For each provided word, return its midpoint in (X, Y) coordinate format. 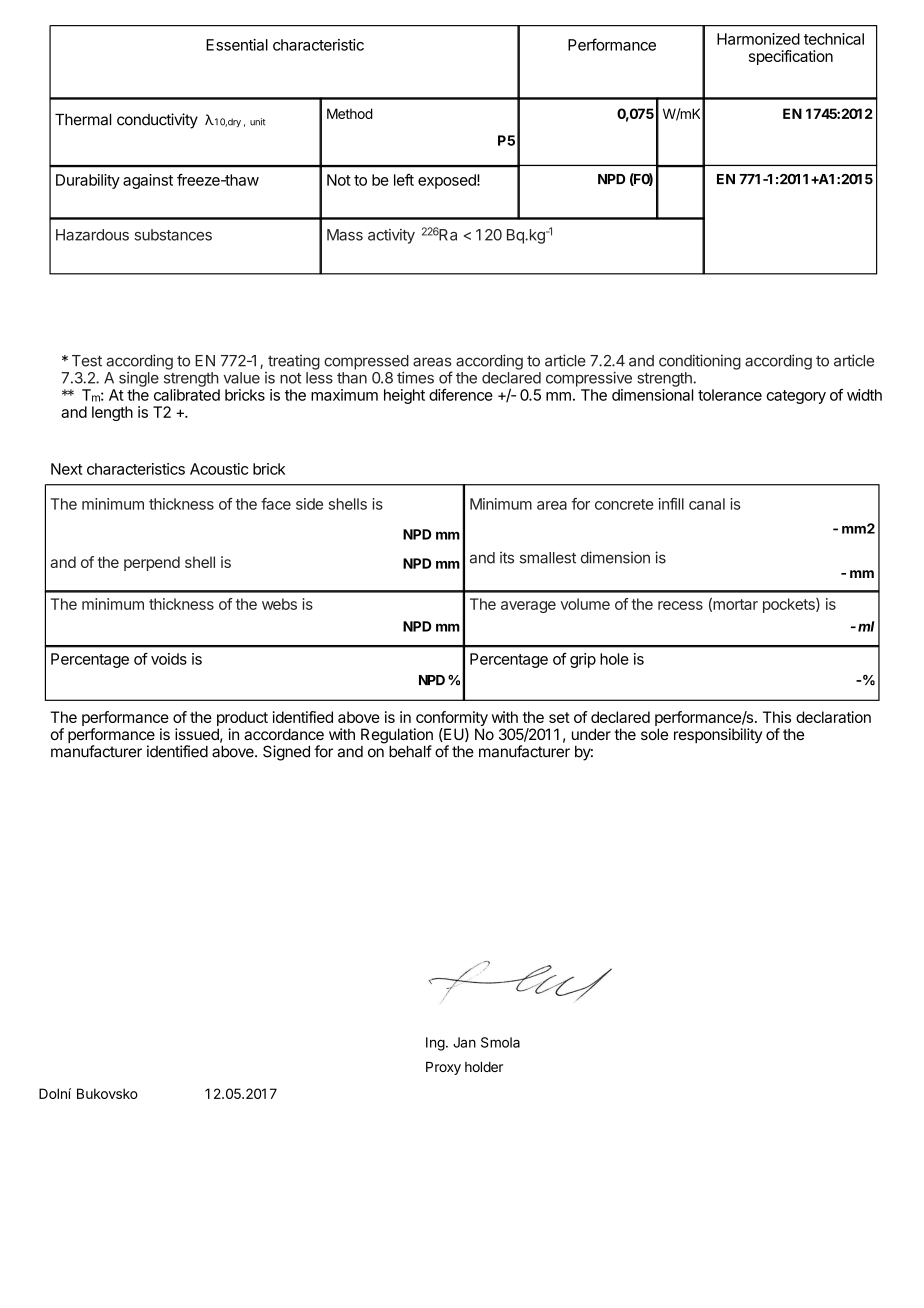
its (507, 557)
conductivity (157, 121)
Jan (464, 1042)
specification (791, 57)
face (276, 504)
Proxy (443, 1068)
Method (350, 113)
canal (707, 504)
